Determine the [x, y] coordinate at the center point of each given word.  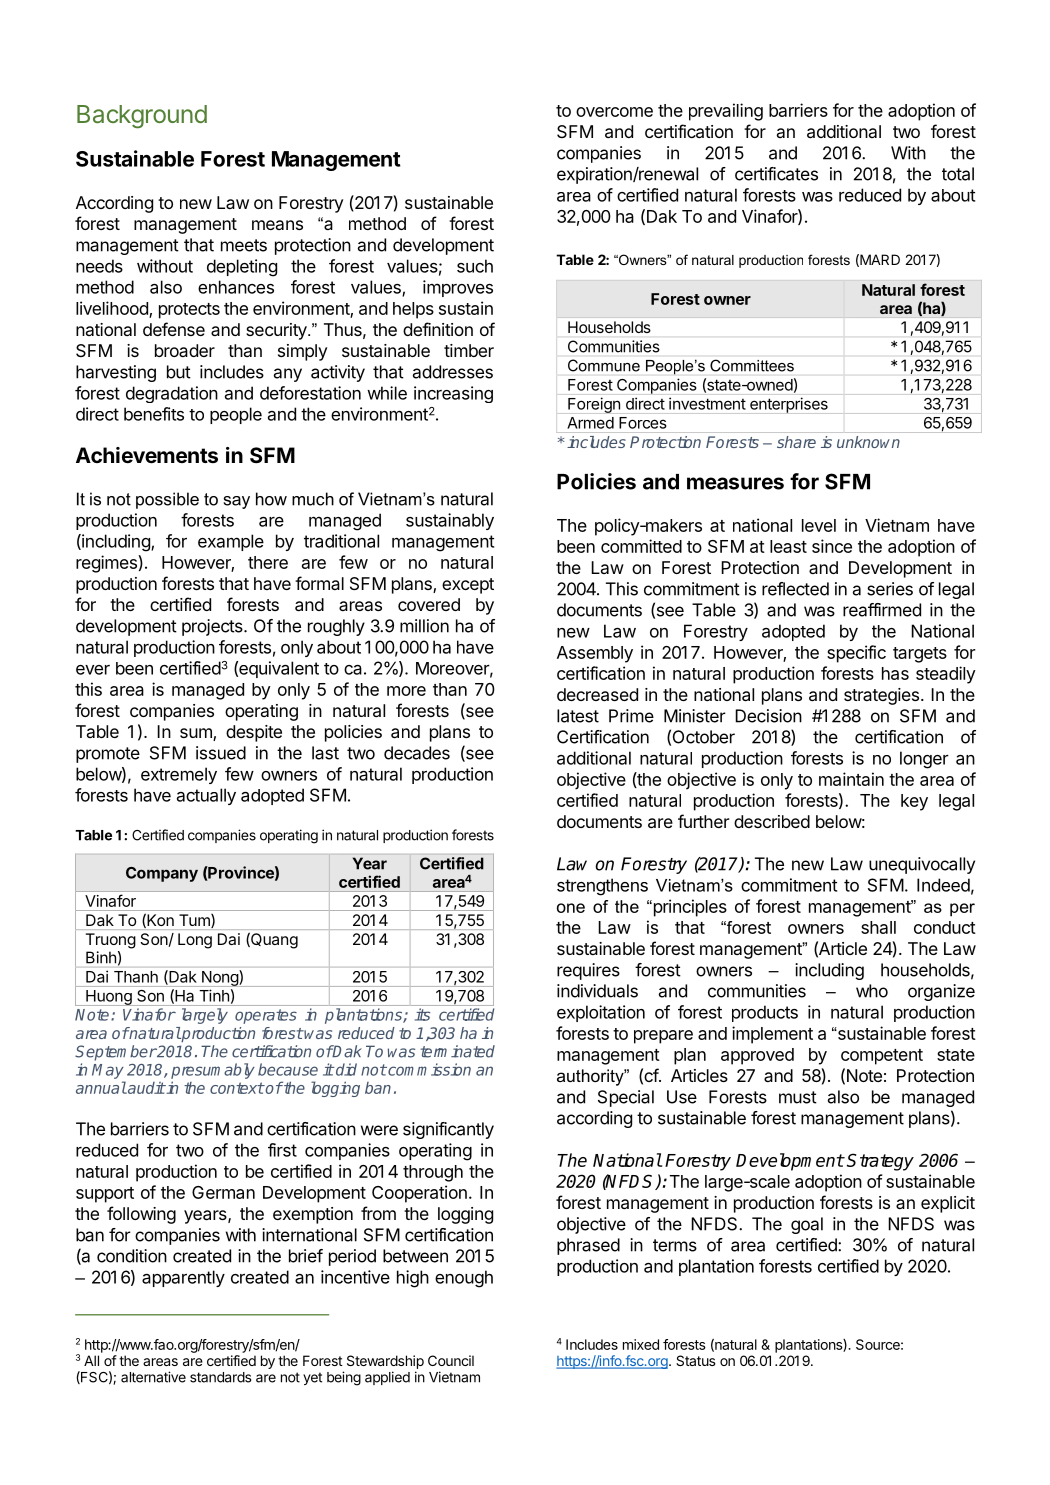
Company [162, 874]
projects [213, 627]
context [237, 1088]
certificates [776, 174]
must [798, 1097]
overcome [614, 112]
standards [220, 1377]
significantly [448, 1130]
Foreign [594, 405]
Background [142, 117]
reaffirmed [882, 610]
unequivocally [922, 865]
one [571, 908]
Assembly [595, 654]
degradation [172, 394]
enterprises [789, 405]
